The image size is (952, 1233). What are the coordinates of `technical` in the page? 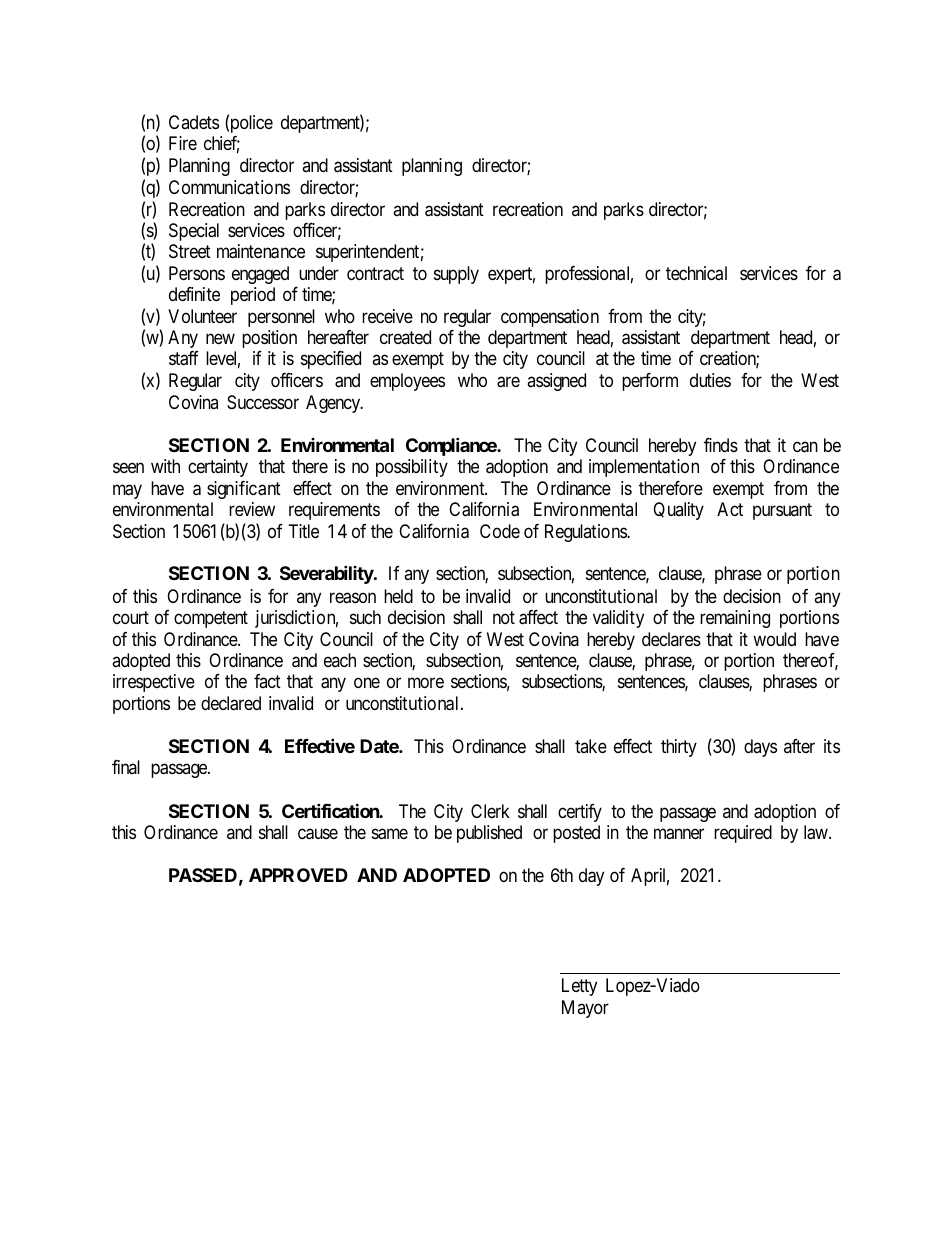 It's located at (696, 273).
